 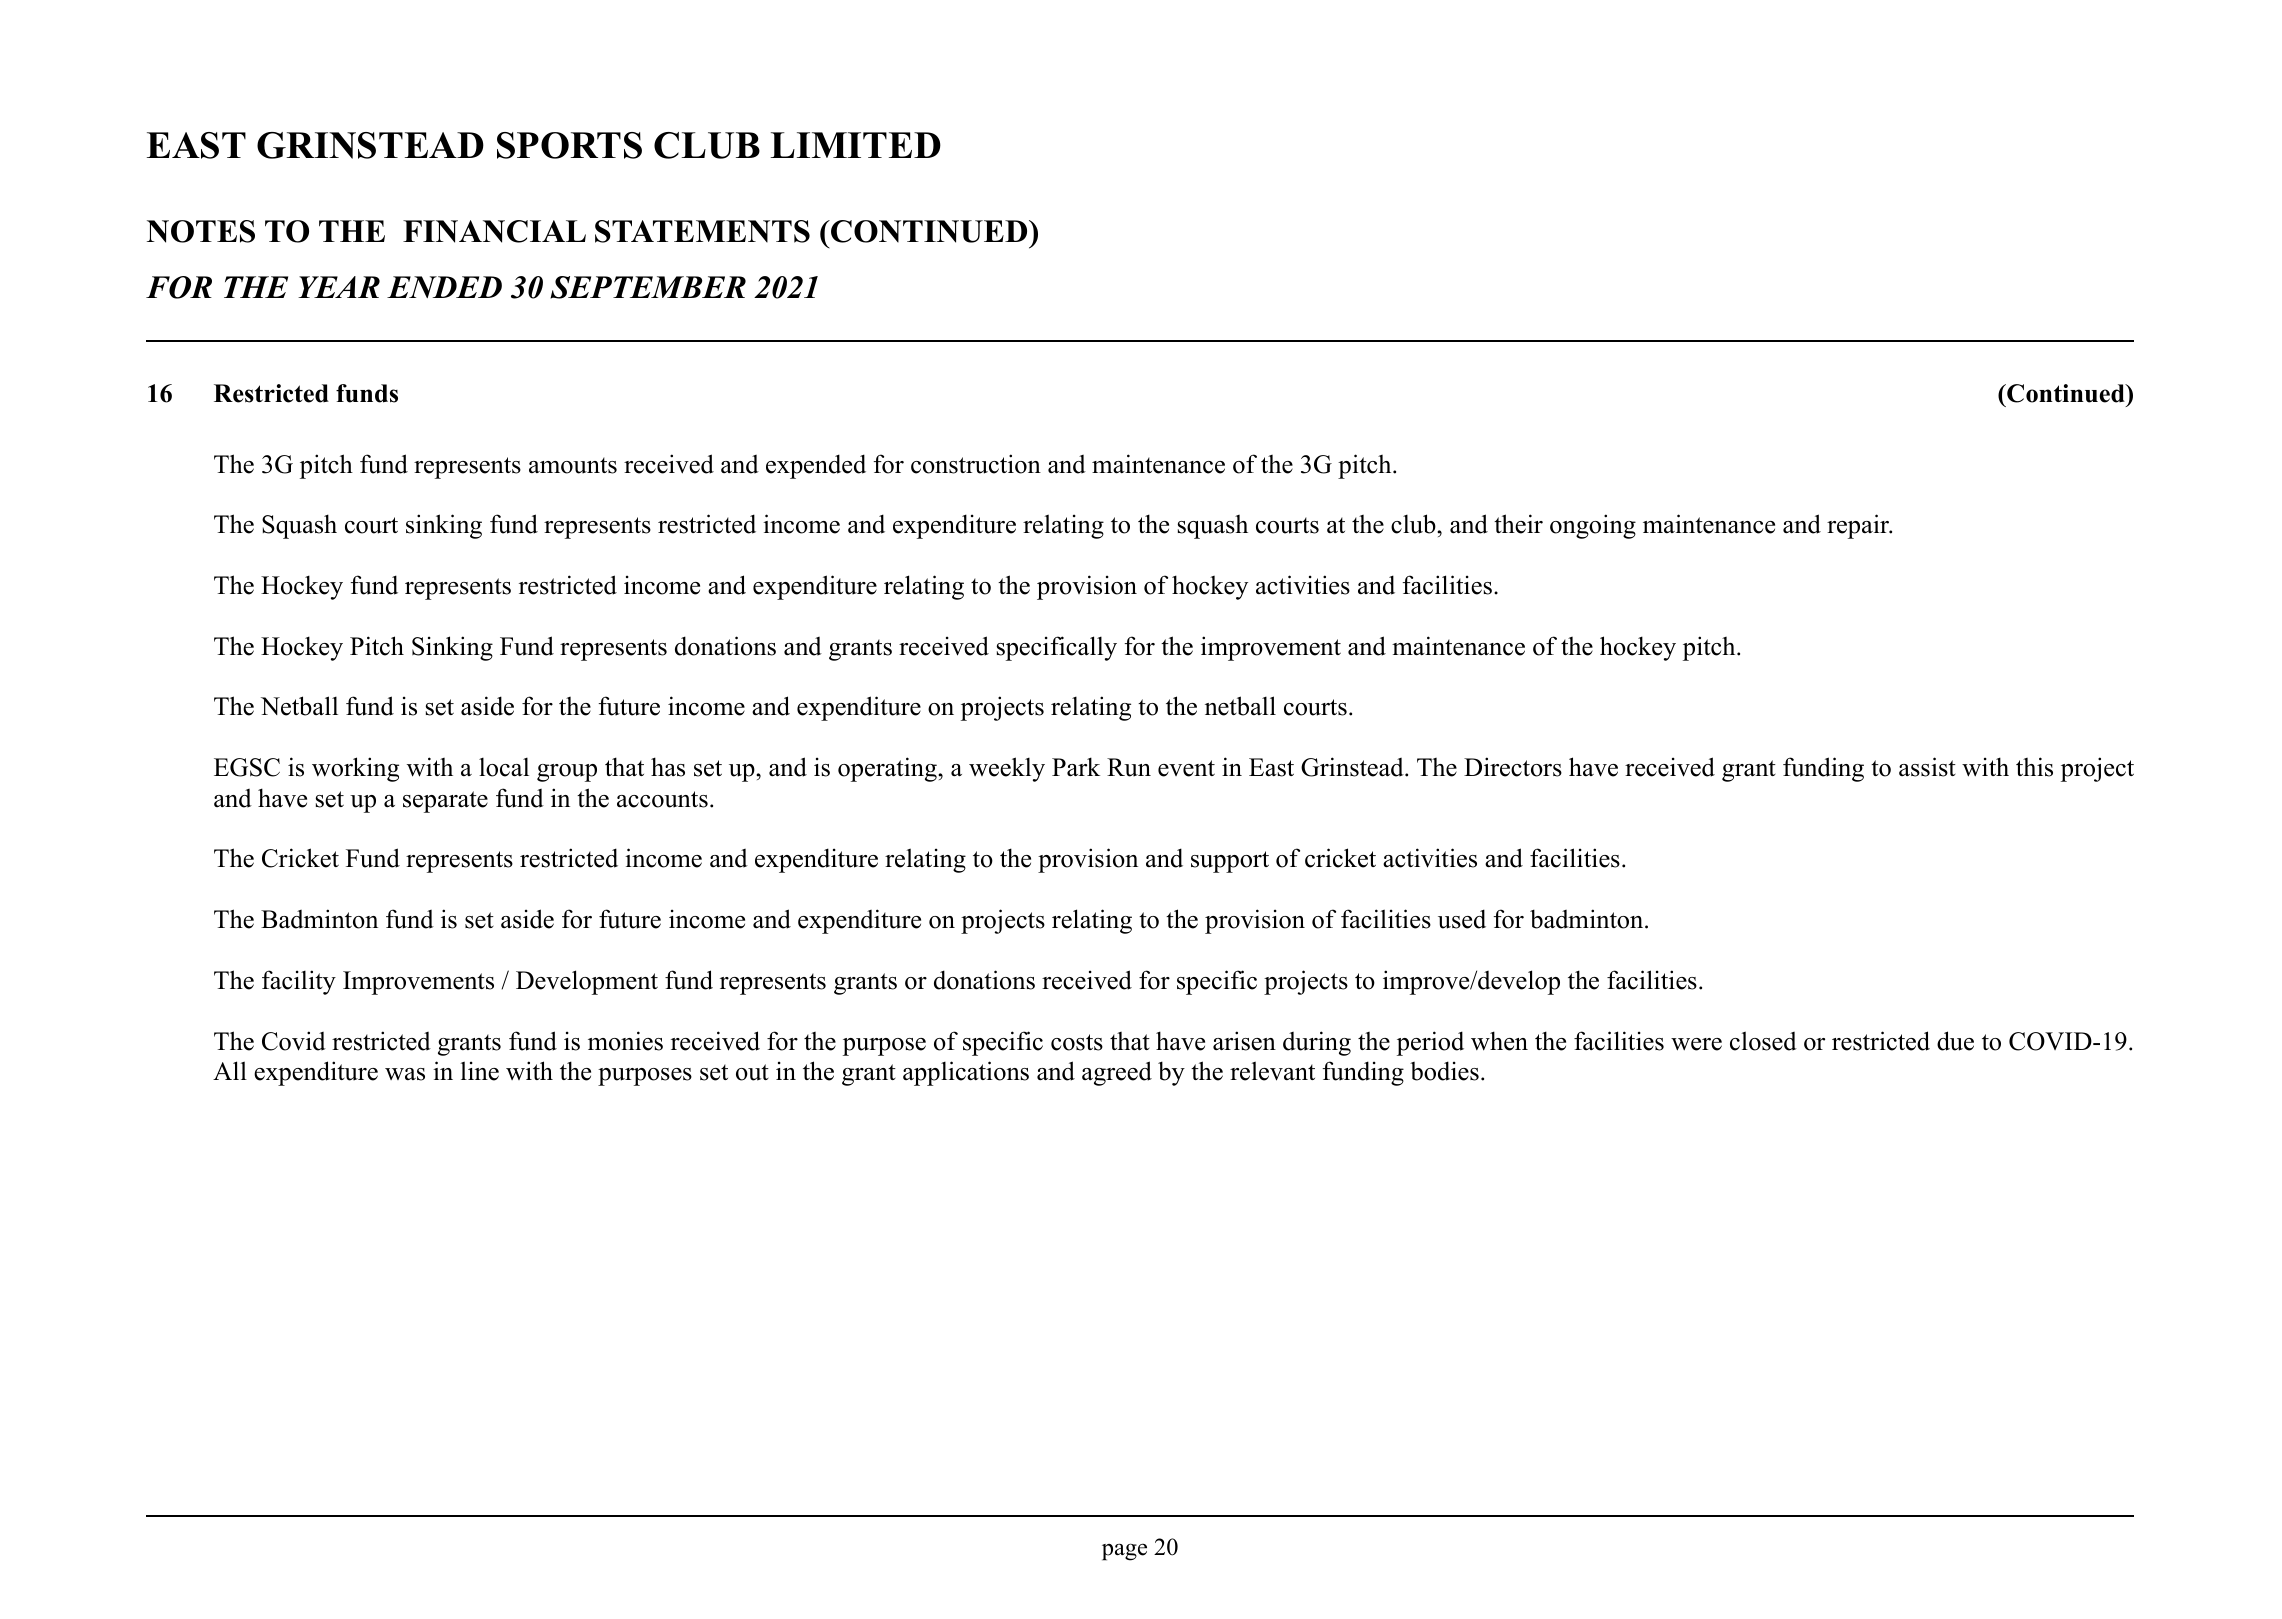 I want to click on was, so click(x=405, y=1074).
